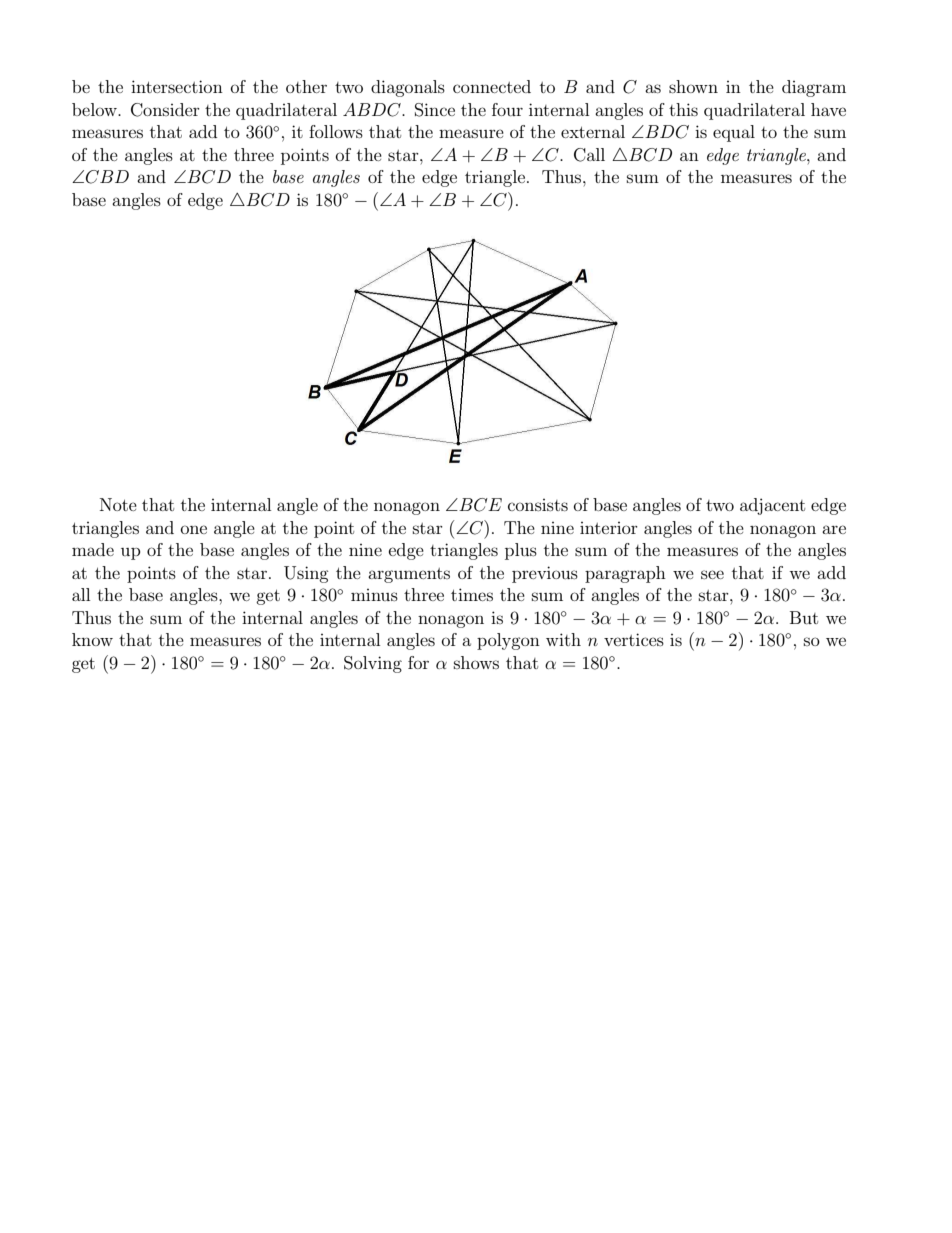 The width and height of the screenshot is (952, 1233). Describe the element at coordinates (92, 639) in the screenshot. I see `know` at that location.
